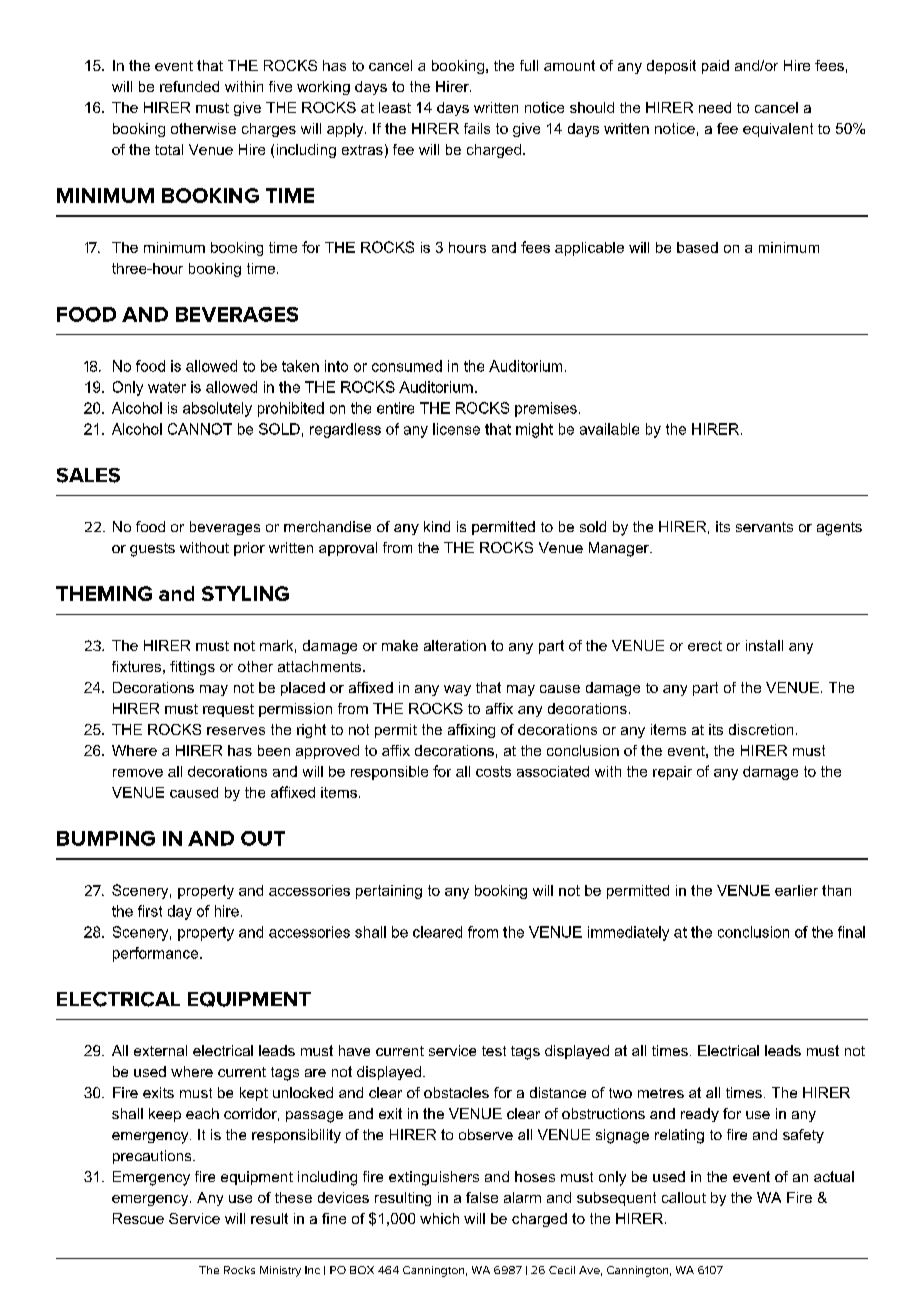 The image size is (924, 1308). What do you see at coordinates (189, 86) in the screenshot?
I see `refunded` at bounding box center [189, 86].
